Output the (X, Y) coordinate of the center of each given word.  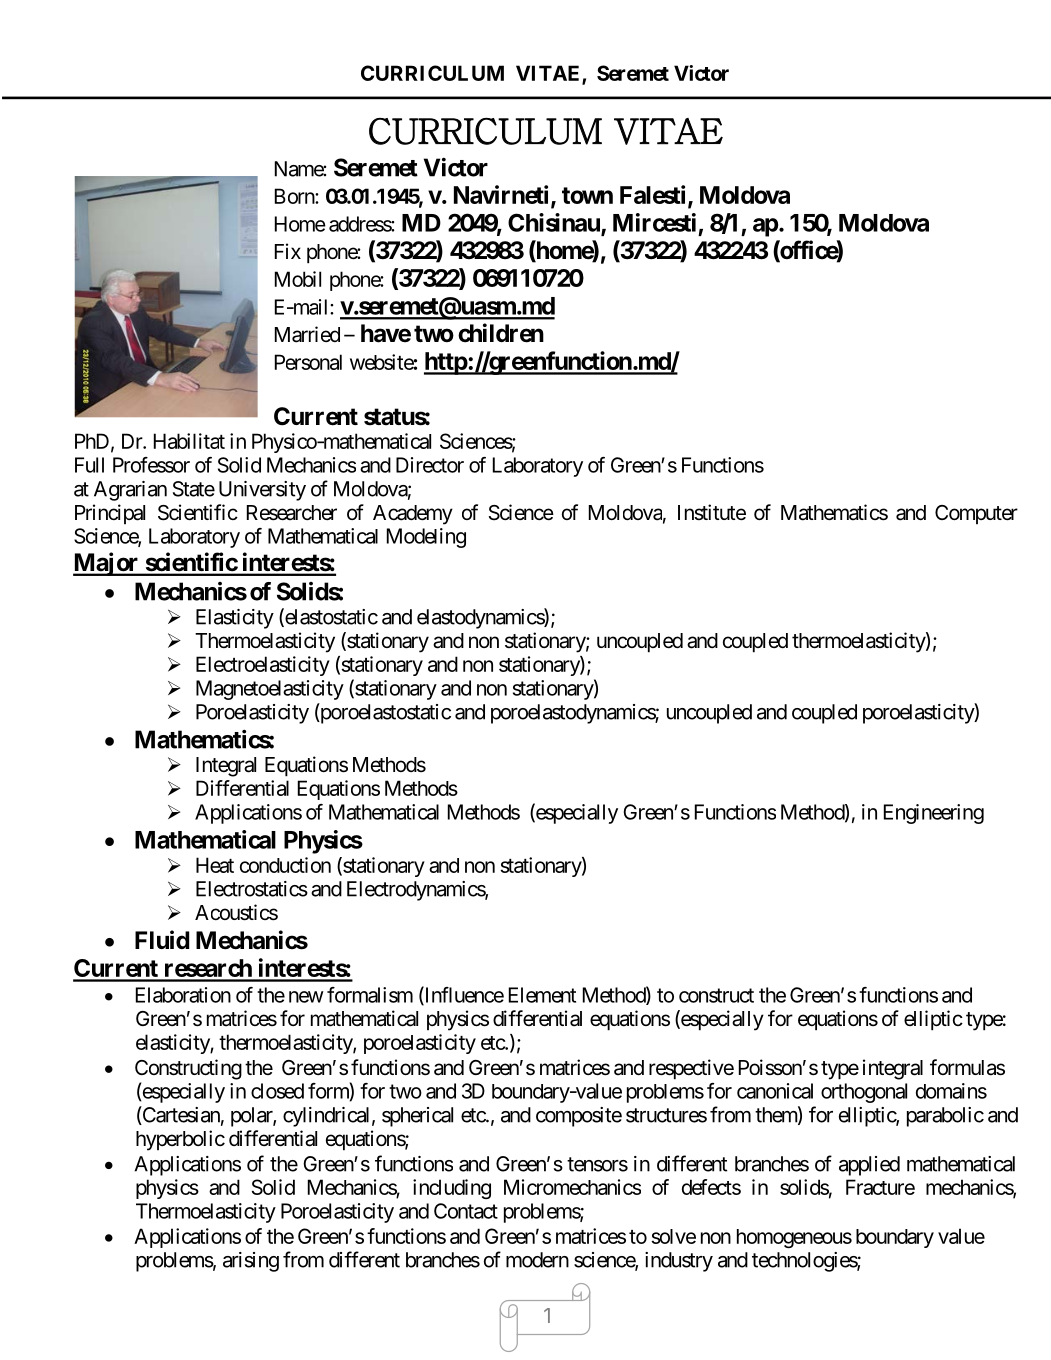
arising (251, 1262)
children (501, 333)
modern (537, 1260)
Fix (288, 251)
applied (869, 1166)
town (587, 195)
